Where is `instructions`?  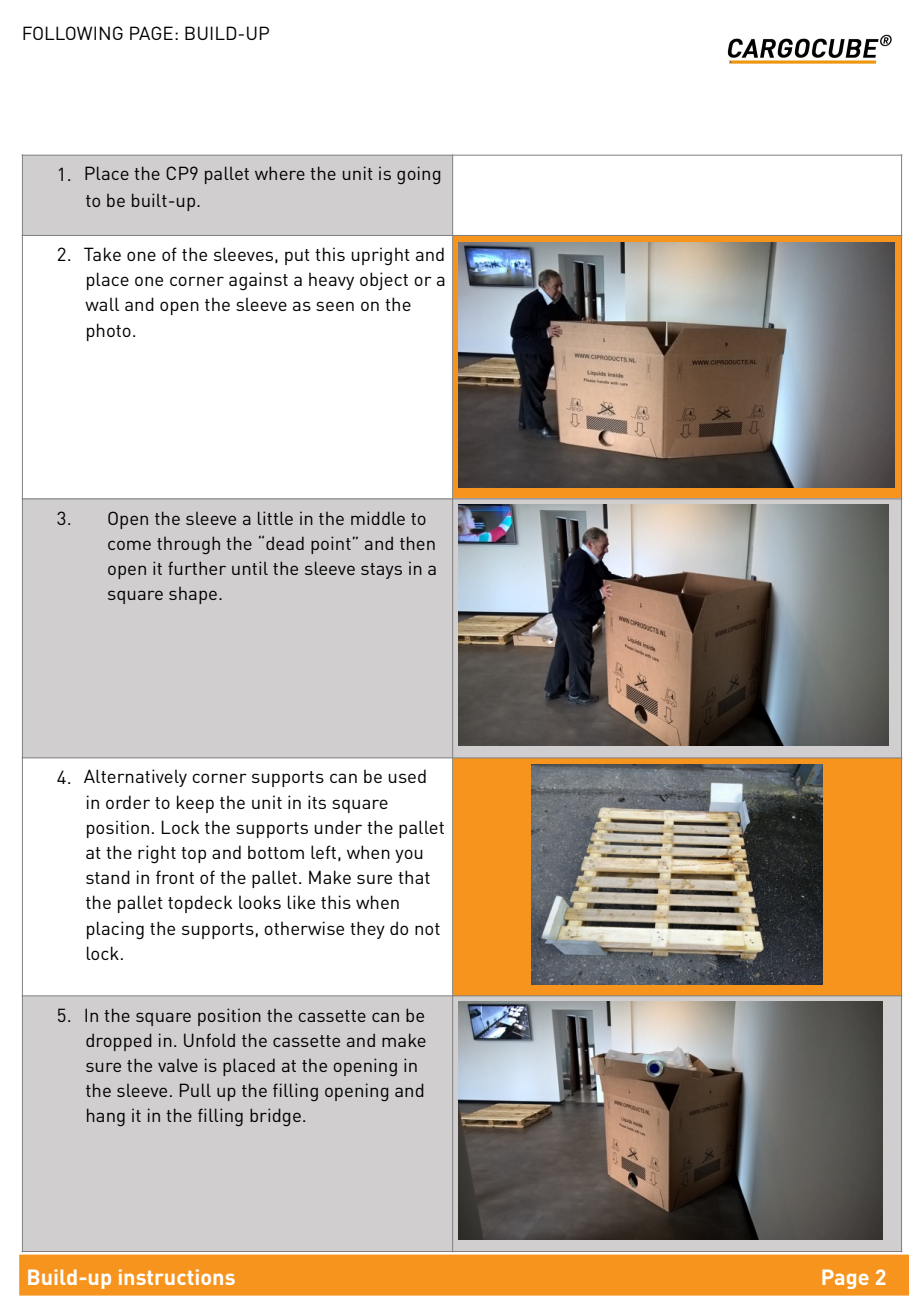 instructions is located at coordinates (177, 1277).
